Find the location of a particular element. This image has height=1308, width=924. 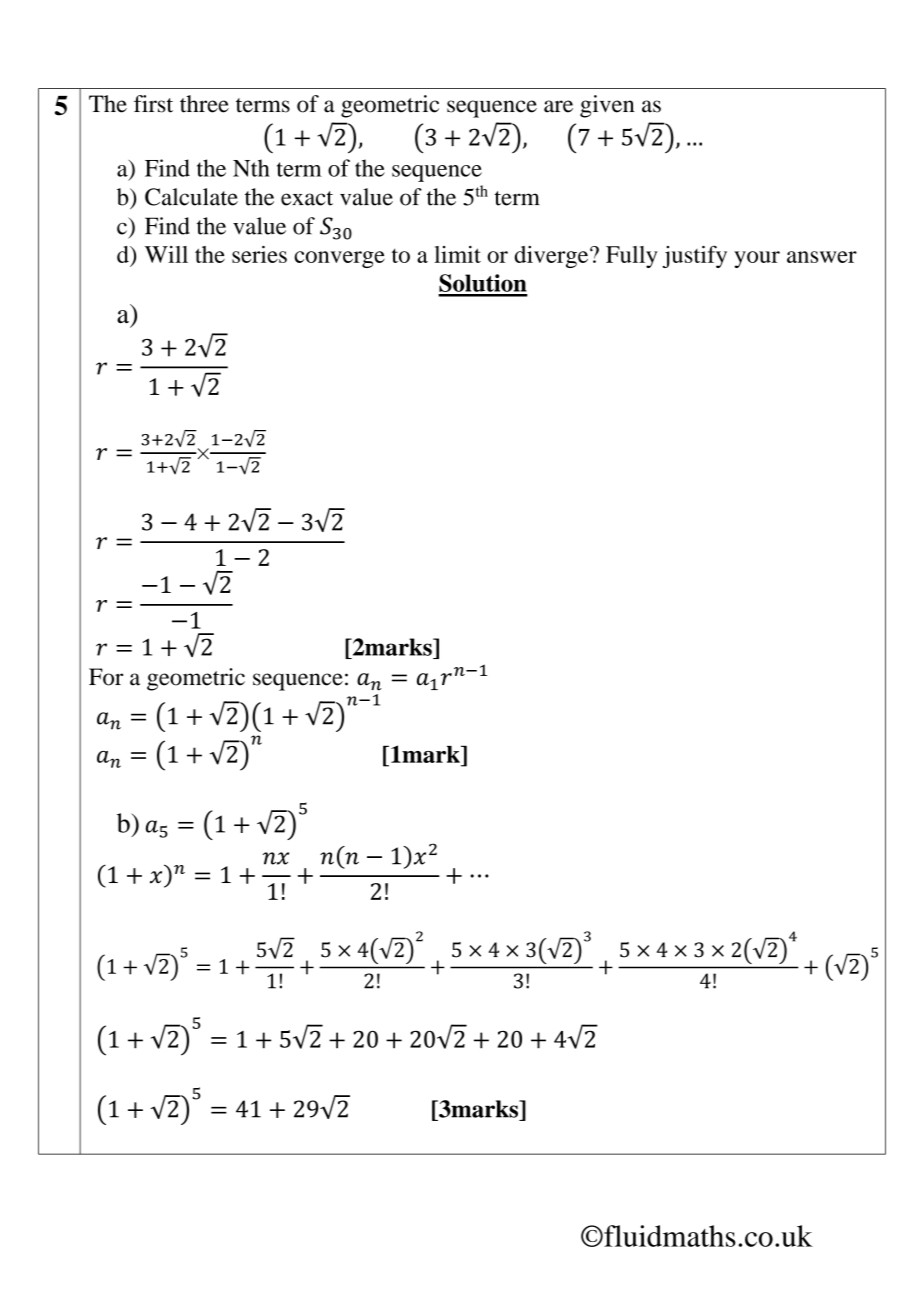

For is located at coordinates (106, 677).
